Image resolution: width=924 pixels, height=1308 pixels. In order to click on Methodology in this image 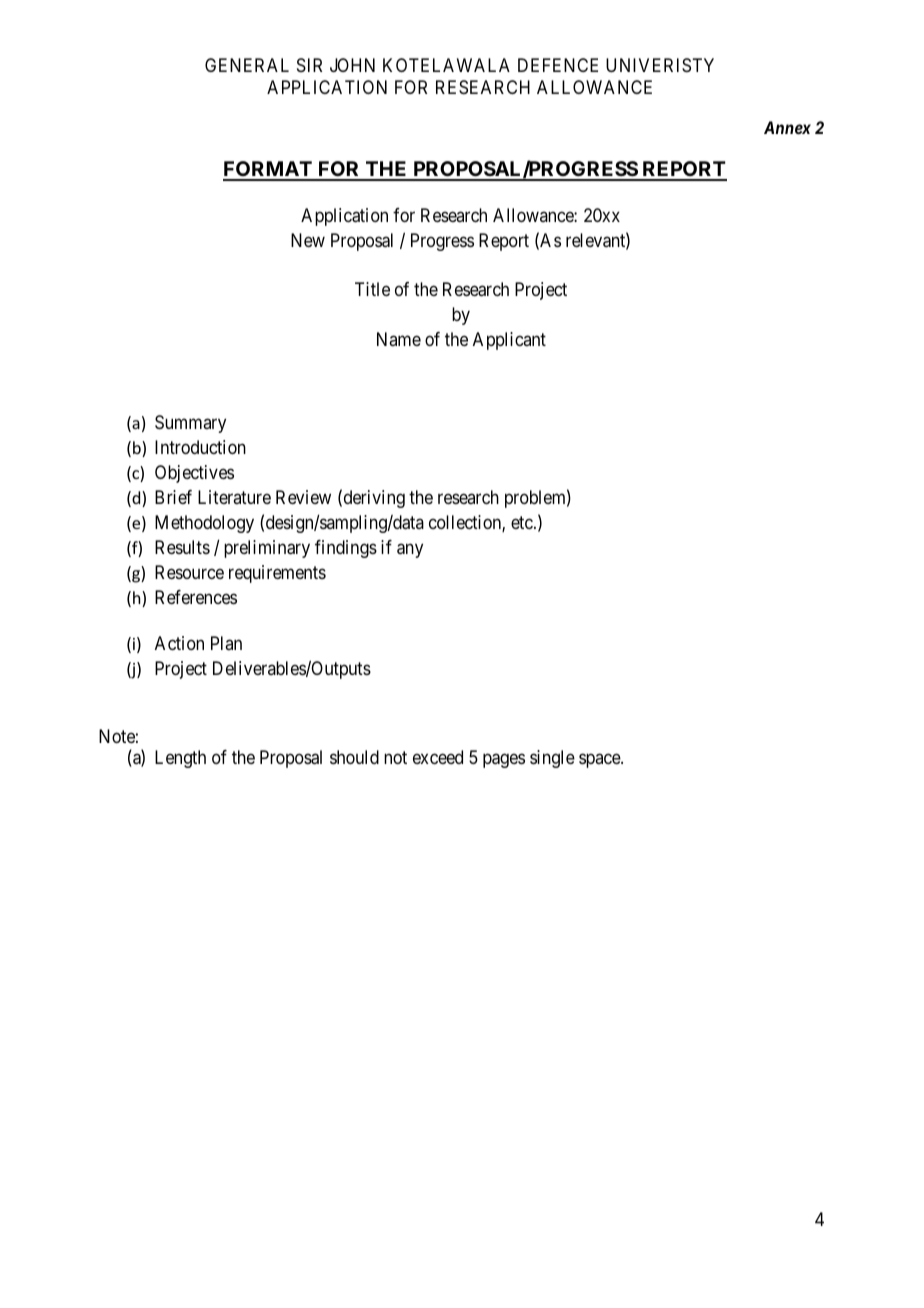, I will do `click(204, 524)`.
